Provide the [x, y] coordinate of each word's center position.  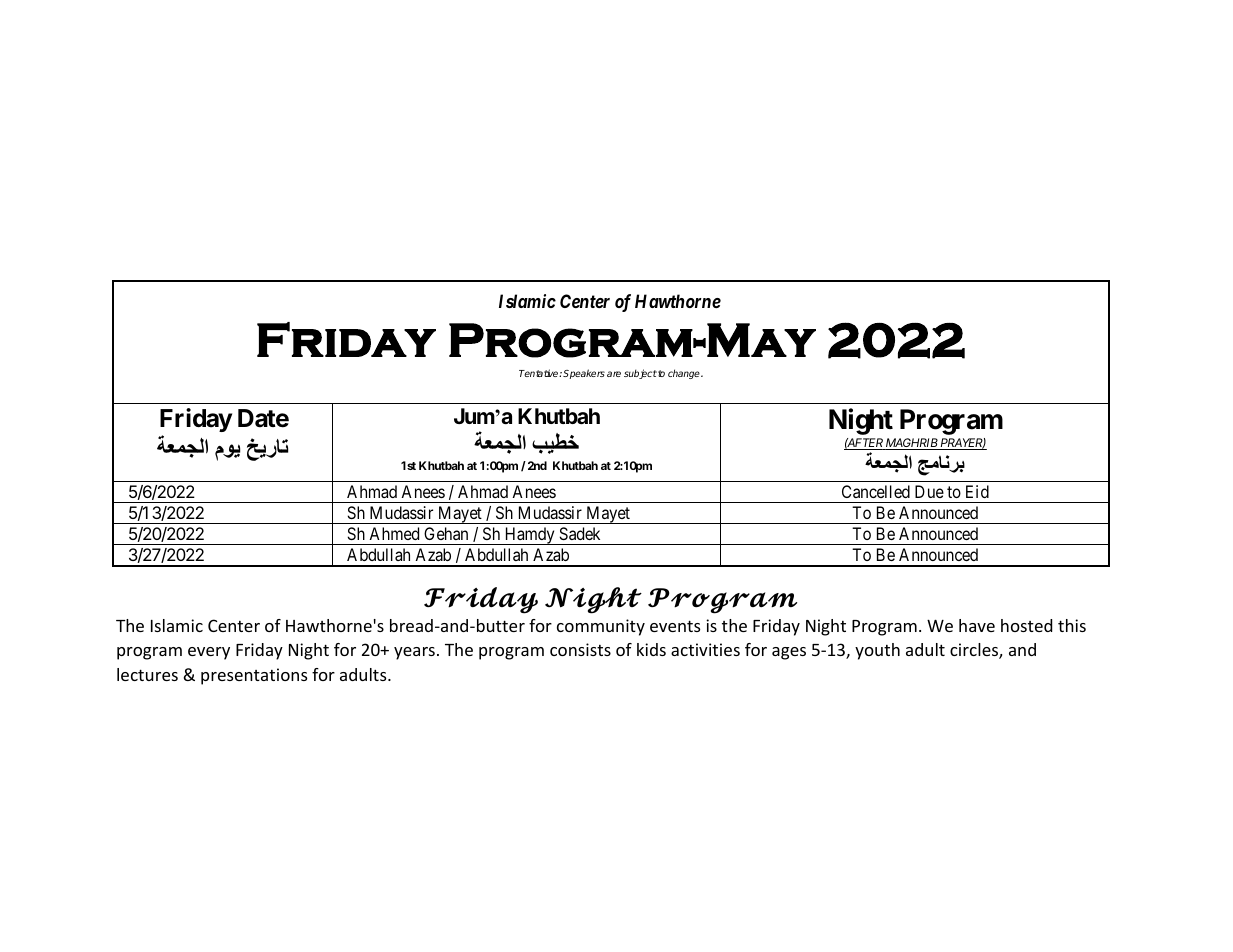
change [685, 374]
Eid [977, 491]
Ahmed [394, 533]
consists [580, 649]
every [209, 653]
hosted [1026, 625]
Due [929, 491]
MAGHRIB [911, 444]
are [614, 374]
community [601, 627]
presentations [254, 676]
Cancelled [876, 491]
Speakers [584, 374]
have [977, 625]
